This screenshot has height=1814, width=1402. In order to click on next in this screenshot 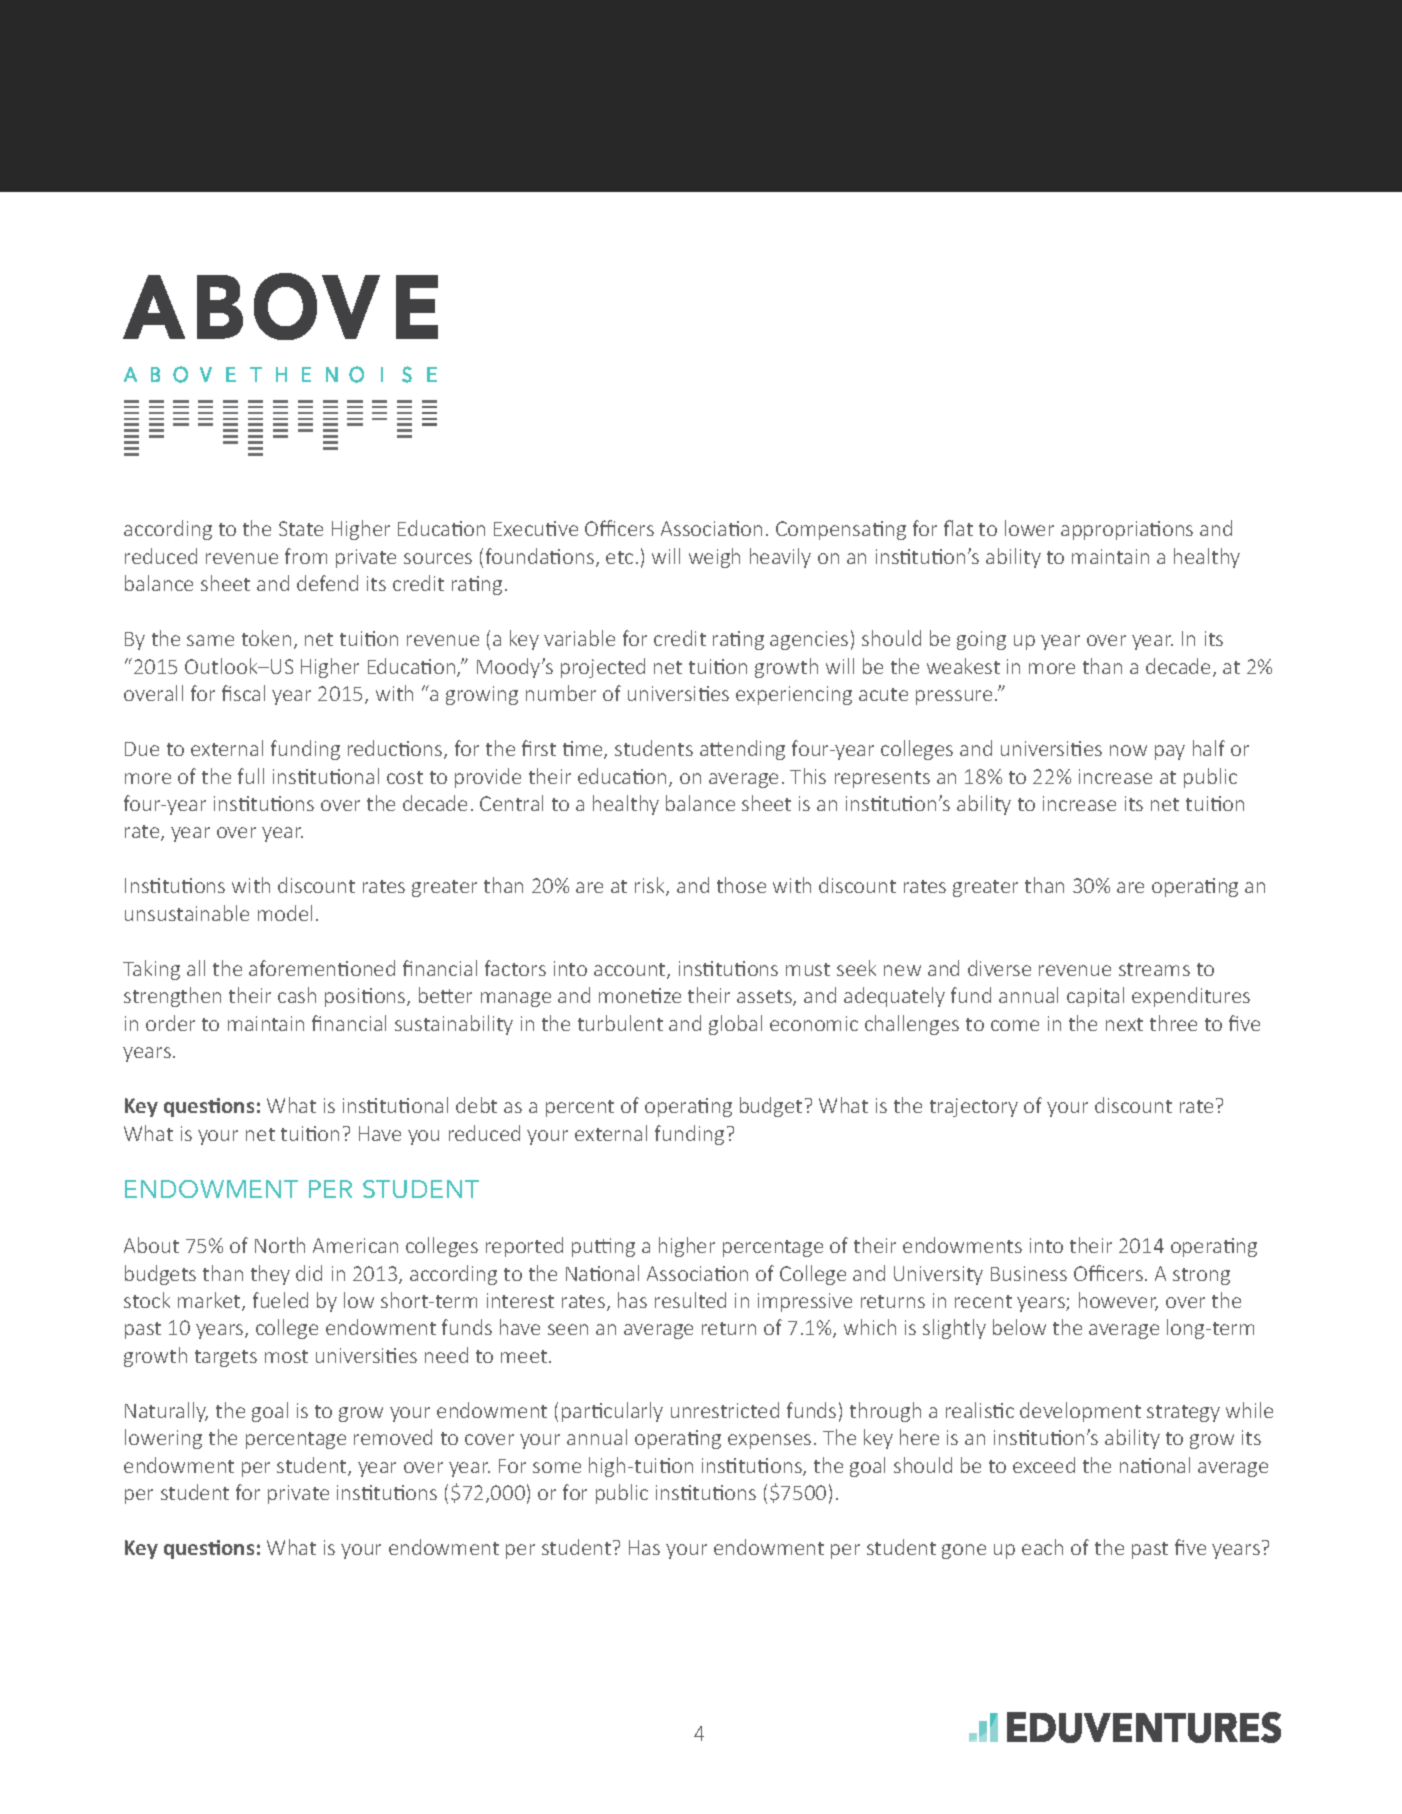, I will do `click(1124, 1024)`.
